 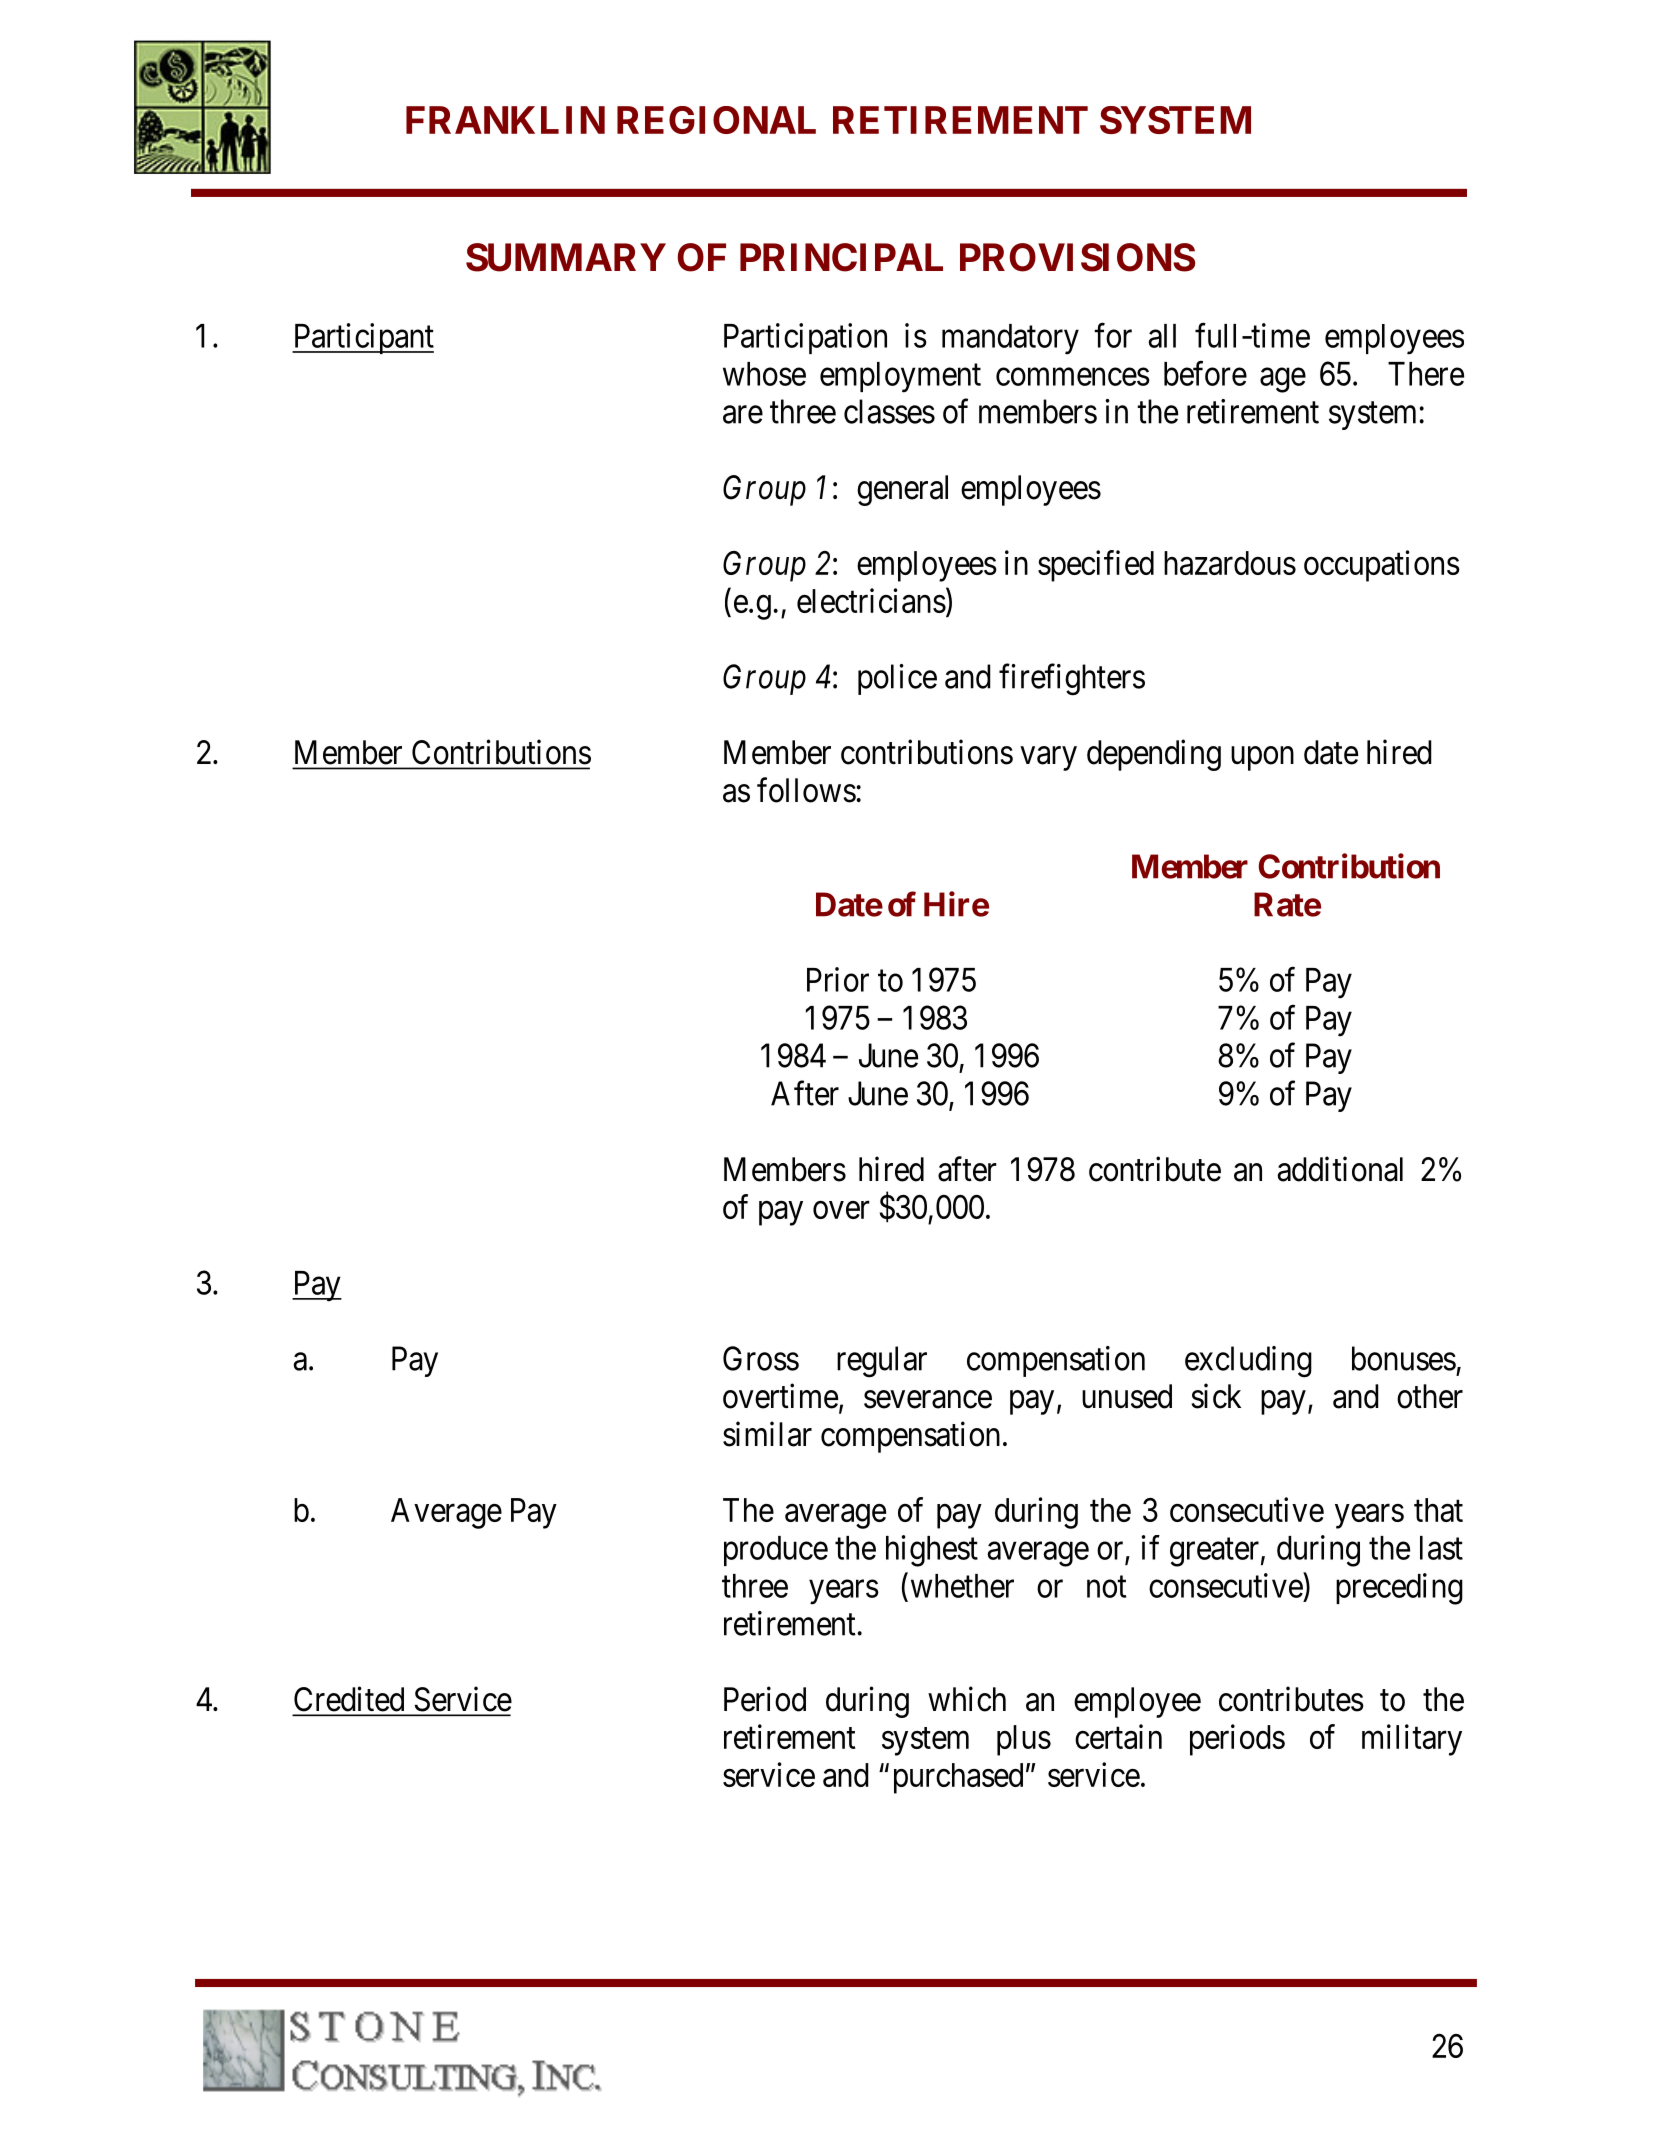 What do you see at coordinates (767, 1434) in the page?
I see `similar` at bounding box center [767, 1434].
